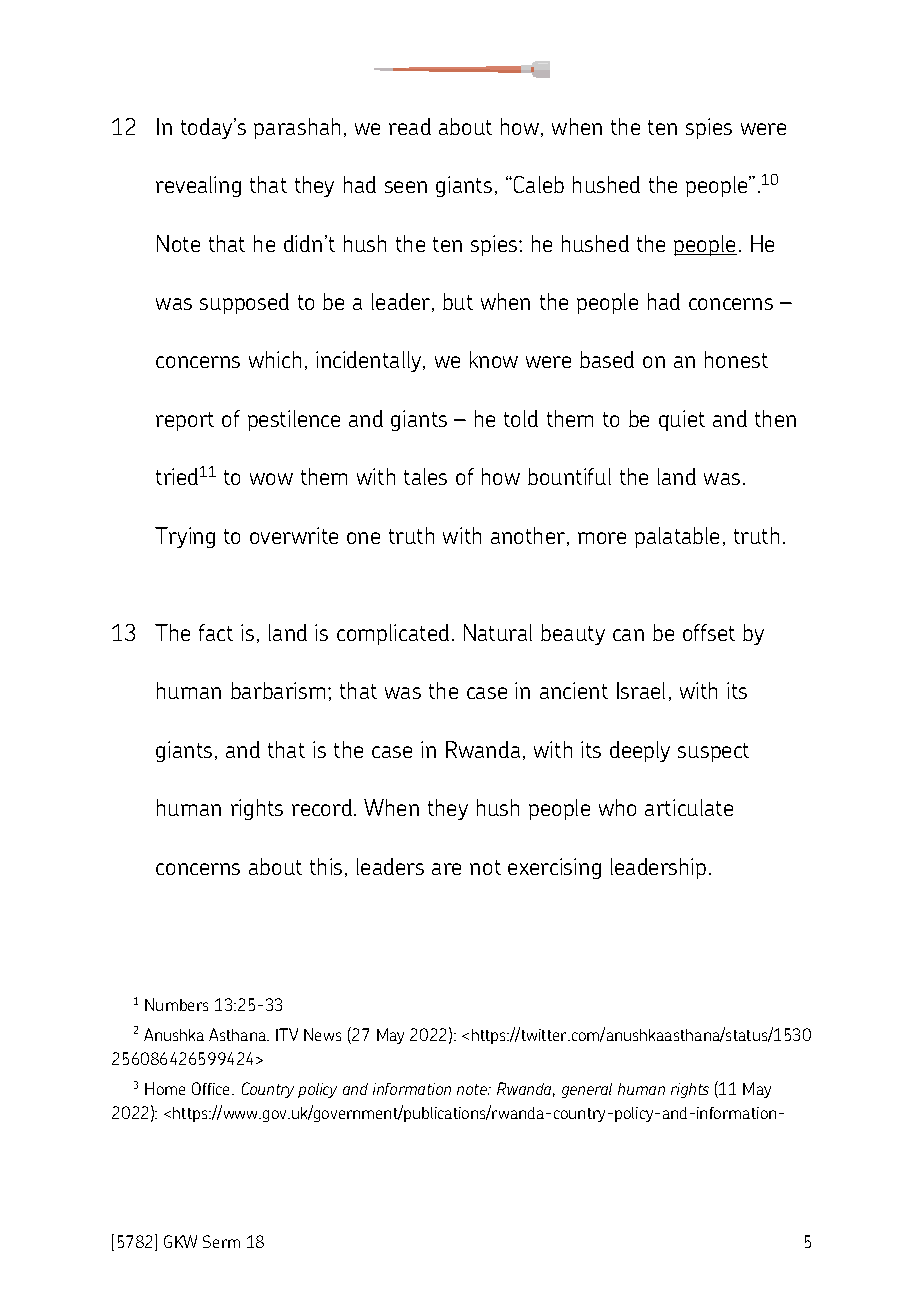  What do you see at coordinates (198, 186) in the screenshot?
I see `revealing` at bounding box center [198, 186].
